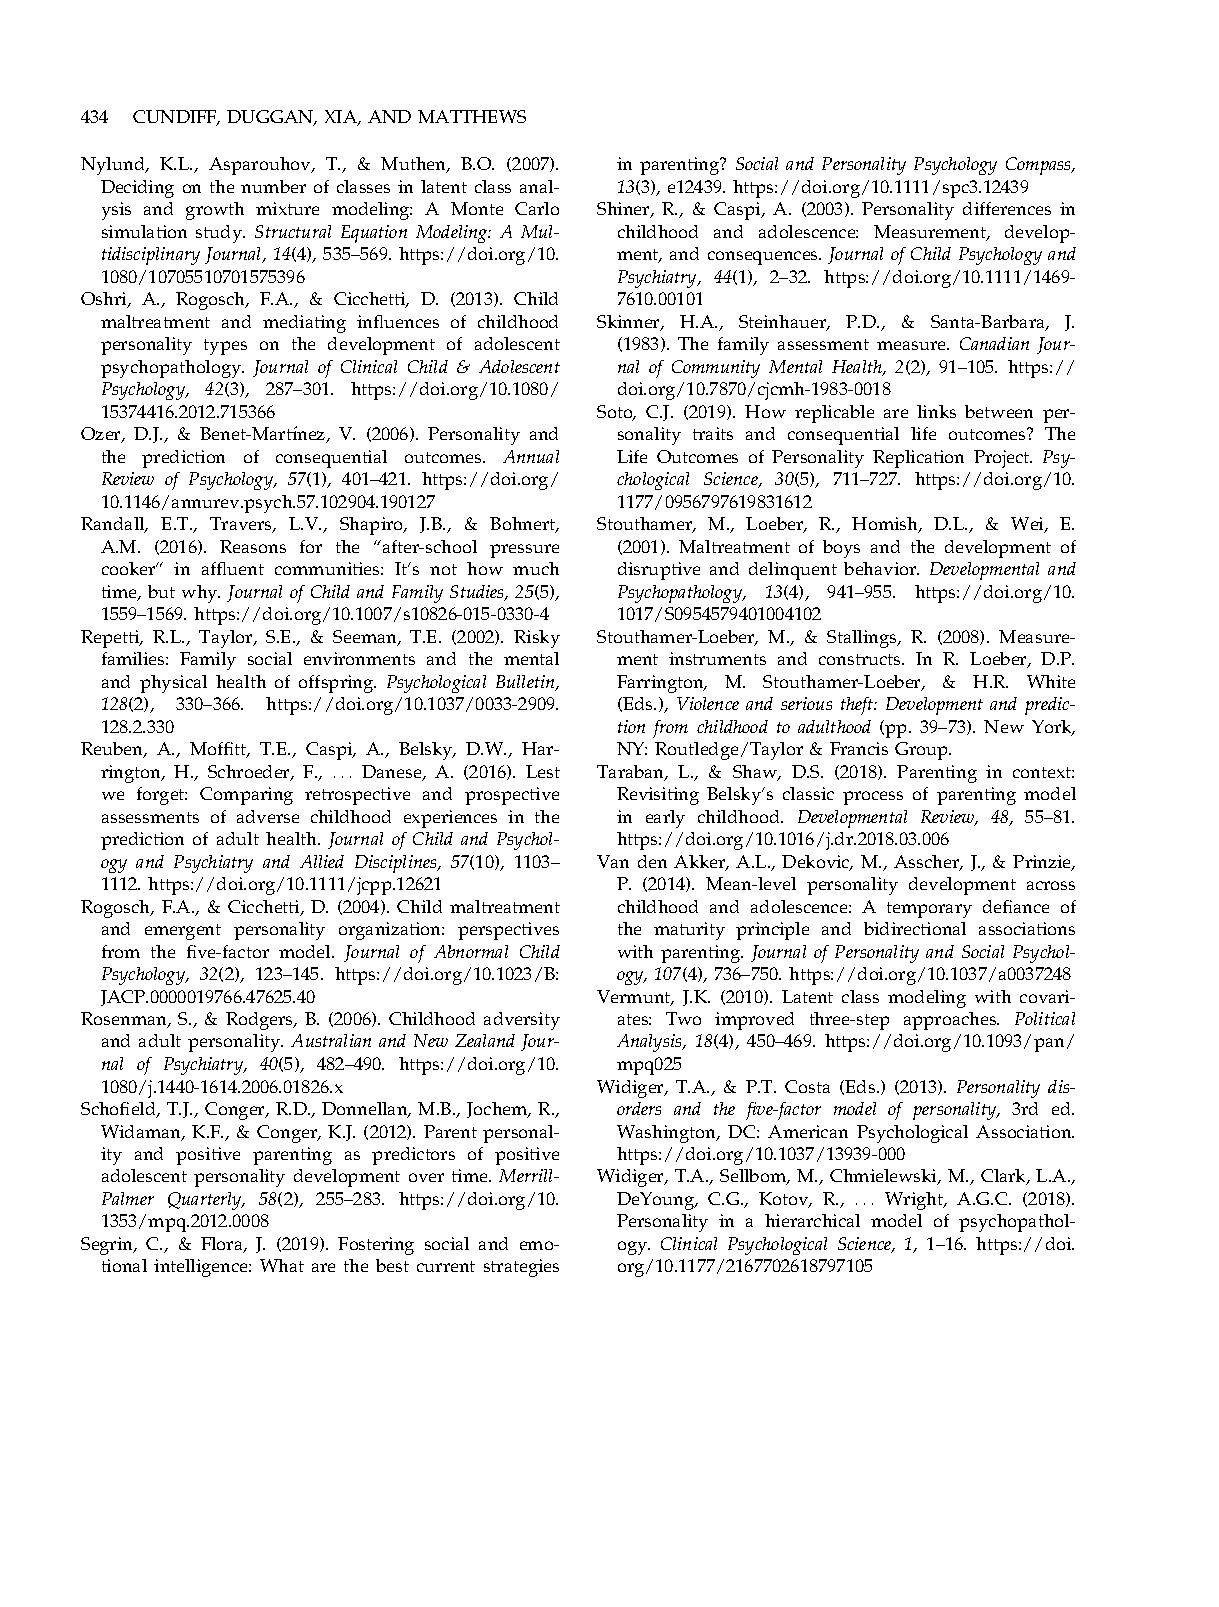  I want to click on Wei, so click(1028, 525).
